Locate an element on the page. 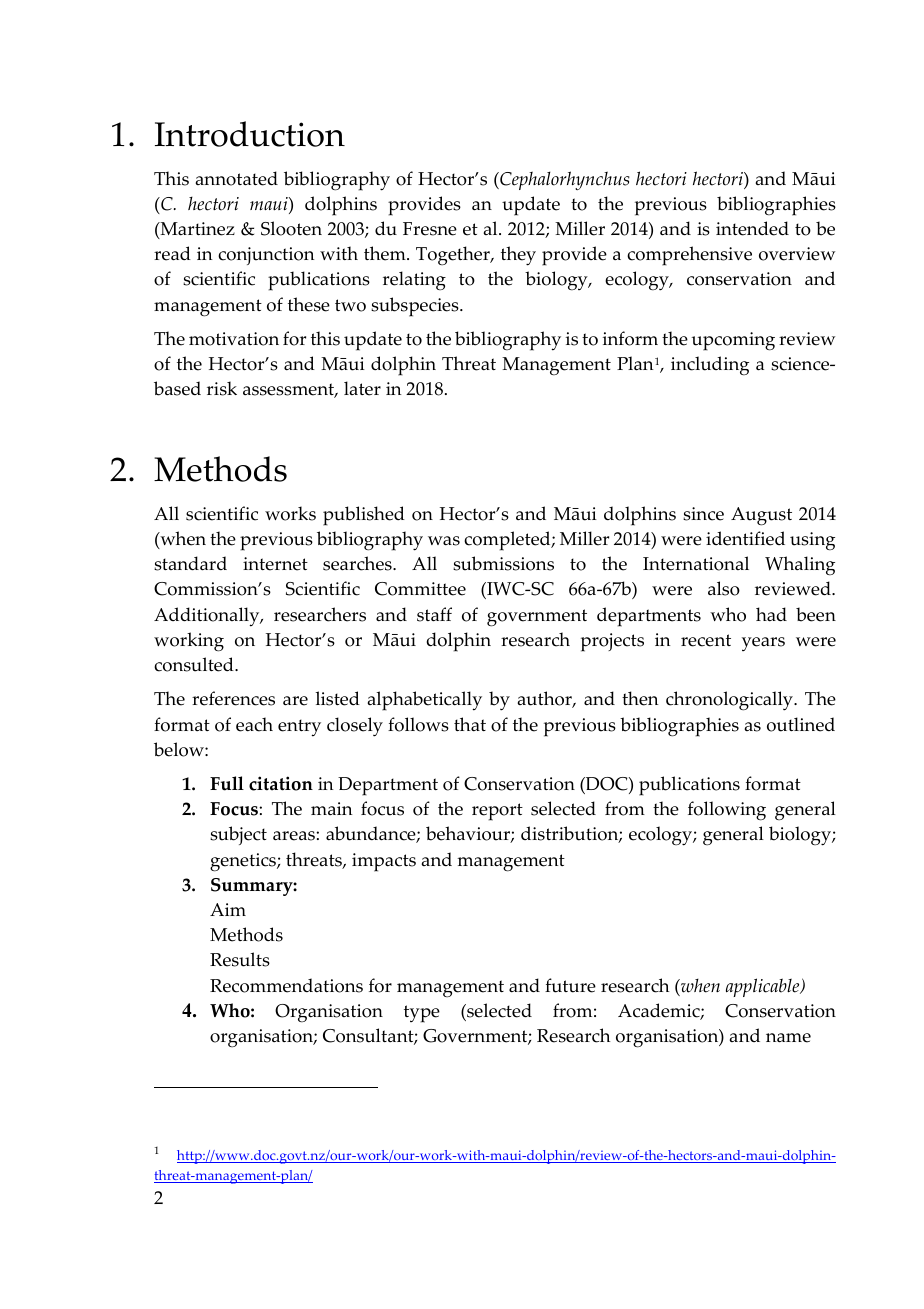 This document has height=1309, width=924. annotated is located at coordinates (236, 178).
